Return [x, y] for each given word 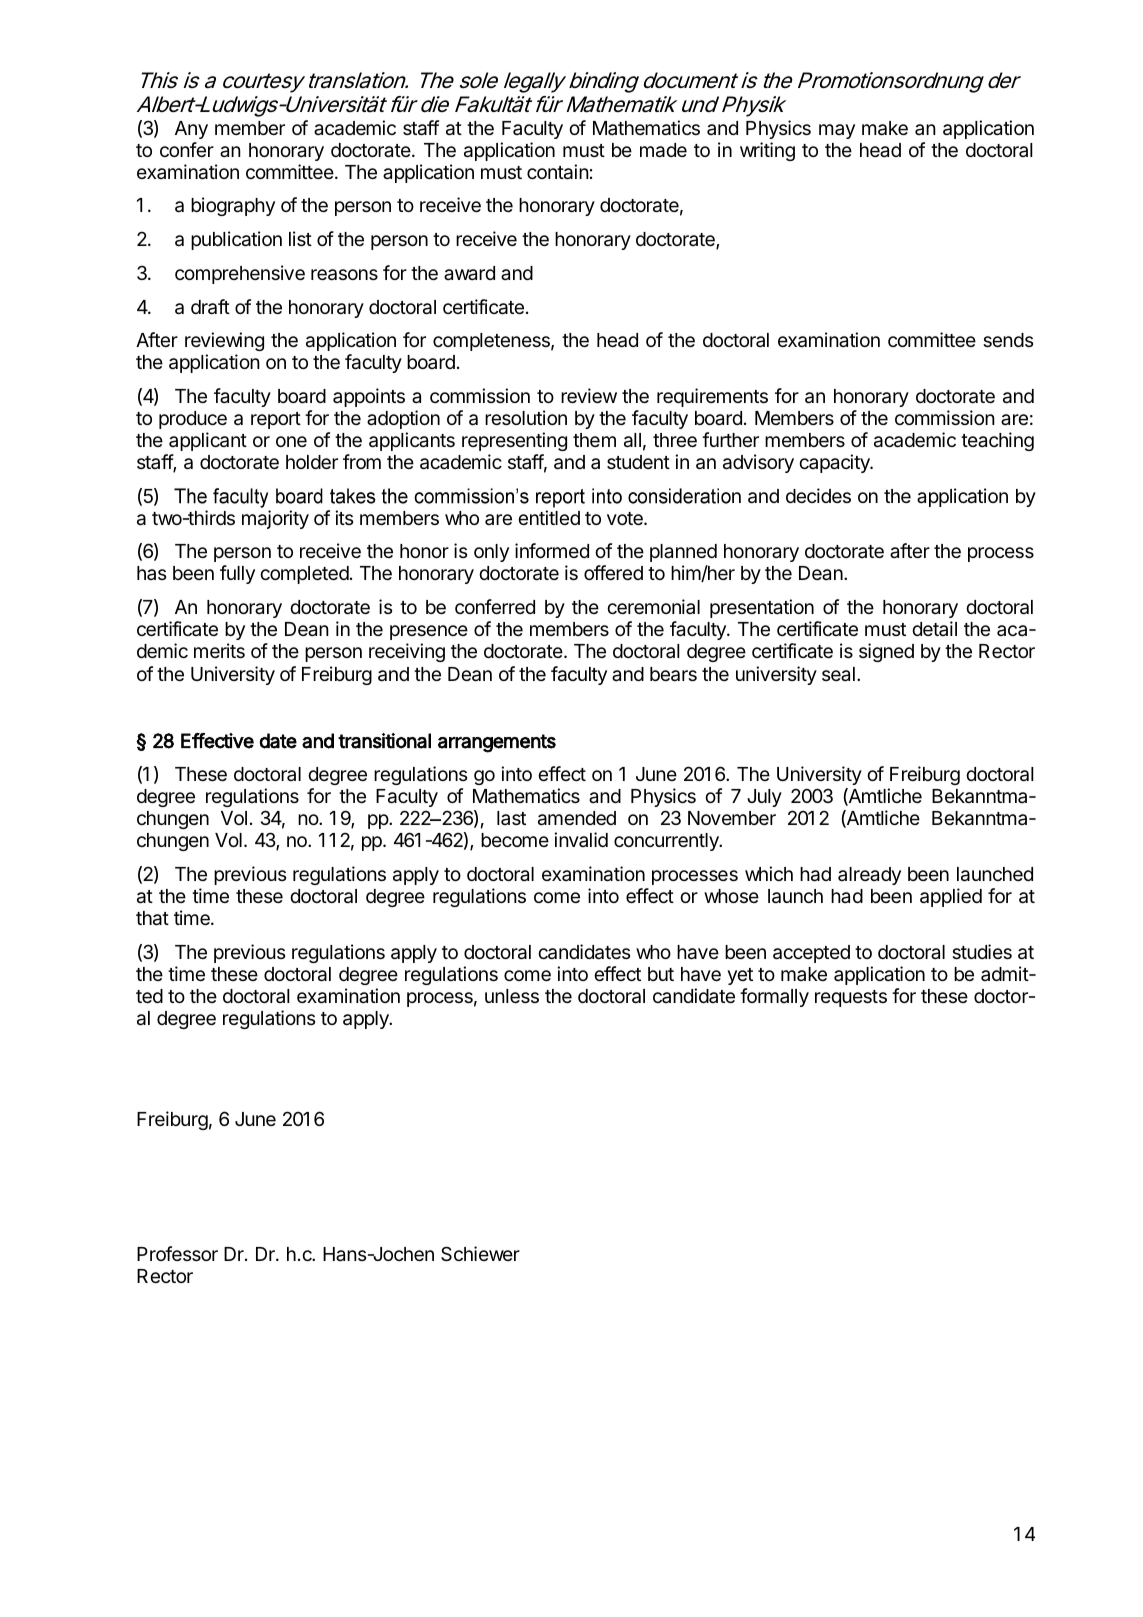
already [869, 876]
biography [233, 206]
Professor [177, 1253]
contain [558, 172]
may [837, 131]
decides [818, 495]
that [152, 918]
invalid [581, 839]
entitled [549, 517]
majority [275, 519]
